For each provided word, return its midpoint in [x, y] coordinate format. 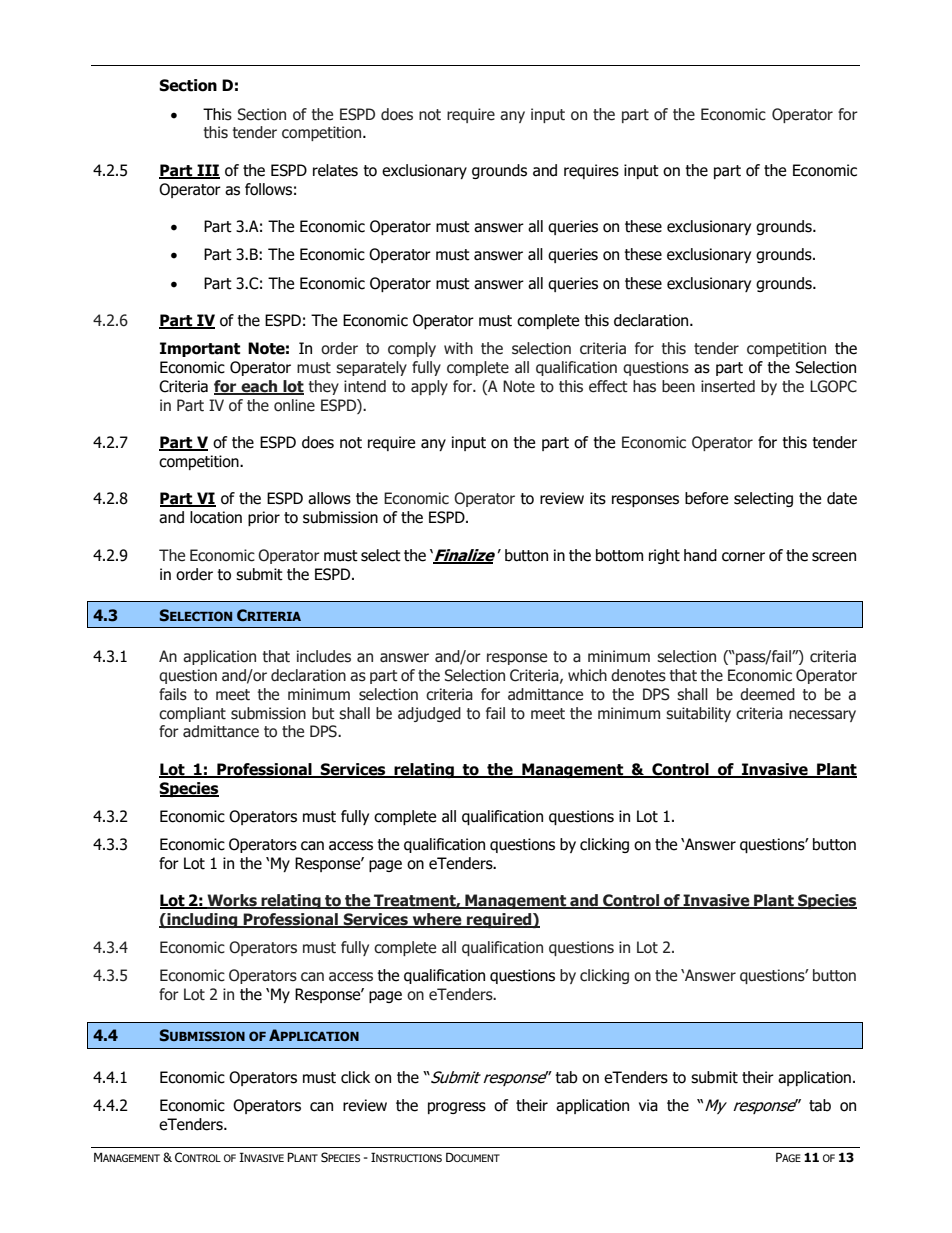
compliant [192, 714]
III [208, 171]
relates [335, 170]
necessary [822, 716]
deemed [767, 694]
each [259, 387]
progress [457, 1108]
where [437, 920]
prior [264, 518]
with [458, 348]
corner [743, 557]
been [678, 386]
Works [232, 901]
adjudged [429, 714]
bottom [619, 555]
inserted [728, 386]
